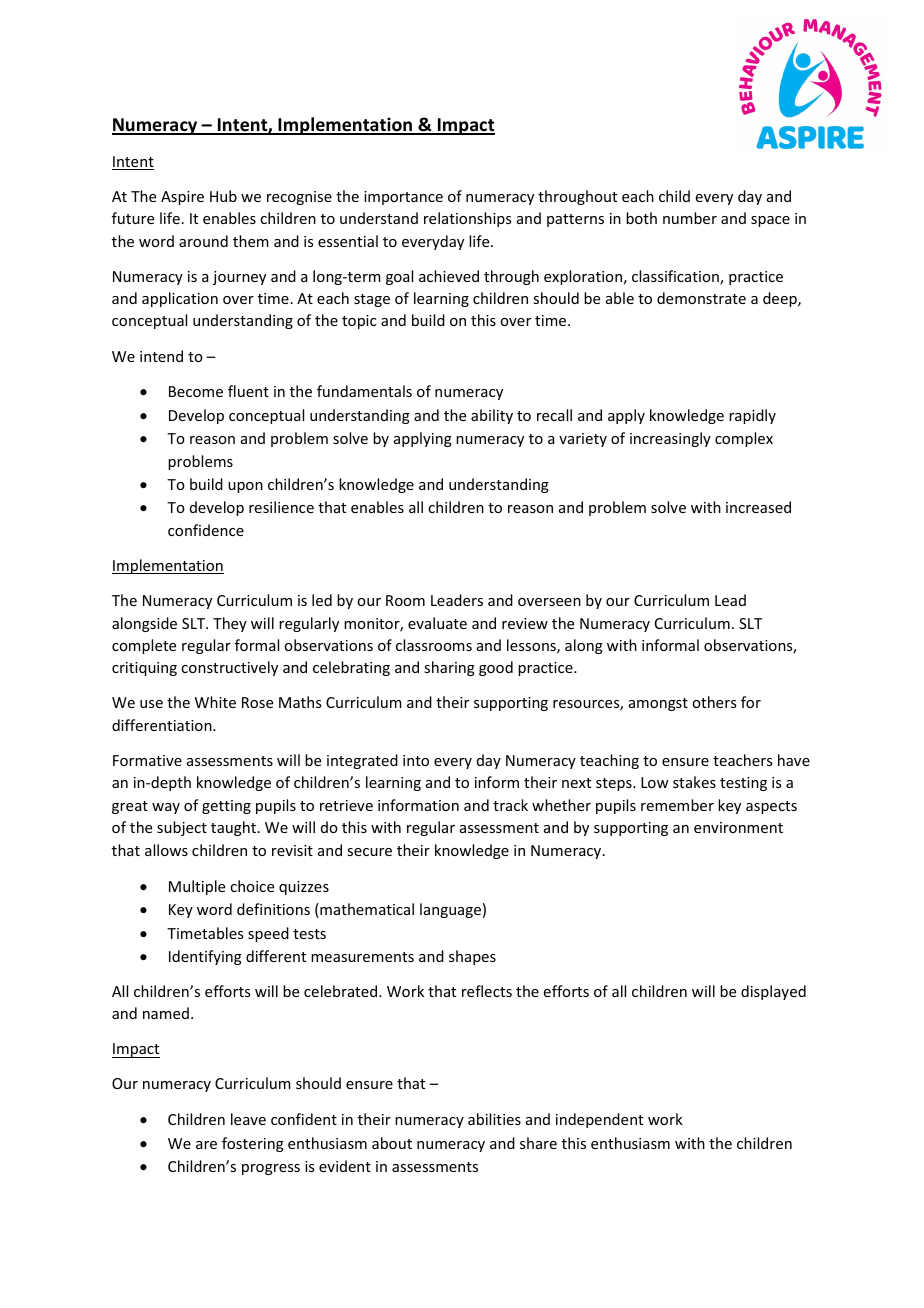  Describe the element at coordinates (235, 828) in the document. I see `taught` at that location.
